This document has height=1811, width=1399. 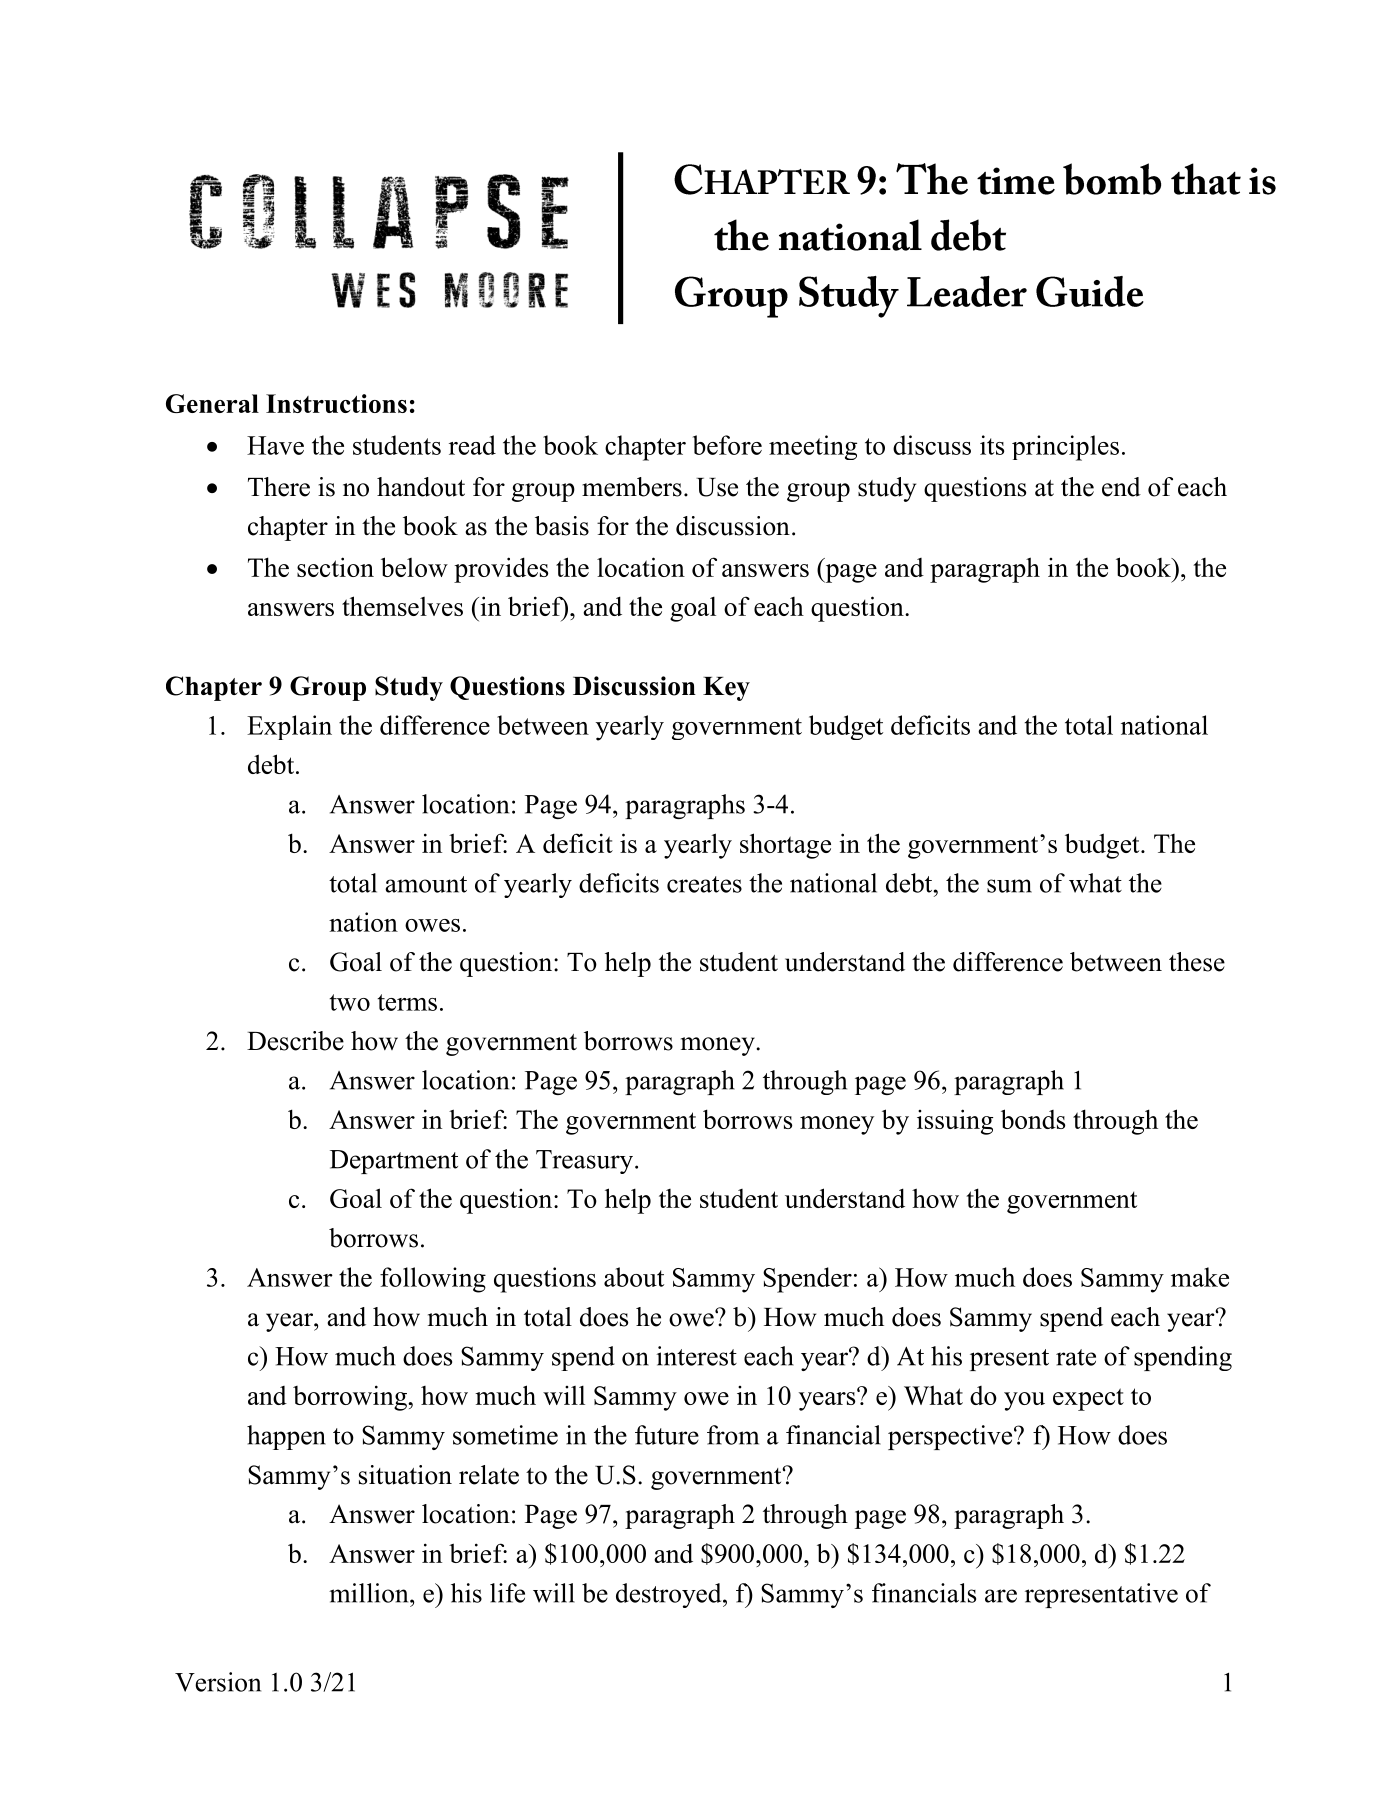 What do you see at coordinates (370, 1593) in the document?
I see `million` at bounding box center [370, 1593].
